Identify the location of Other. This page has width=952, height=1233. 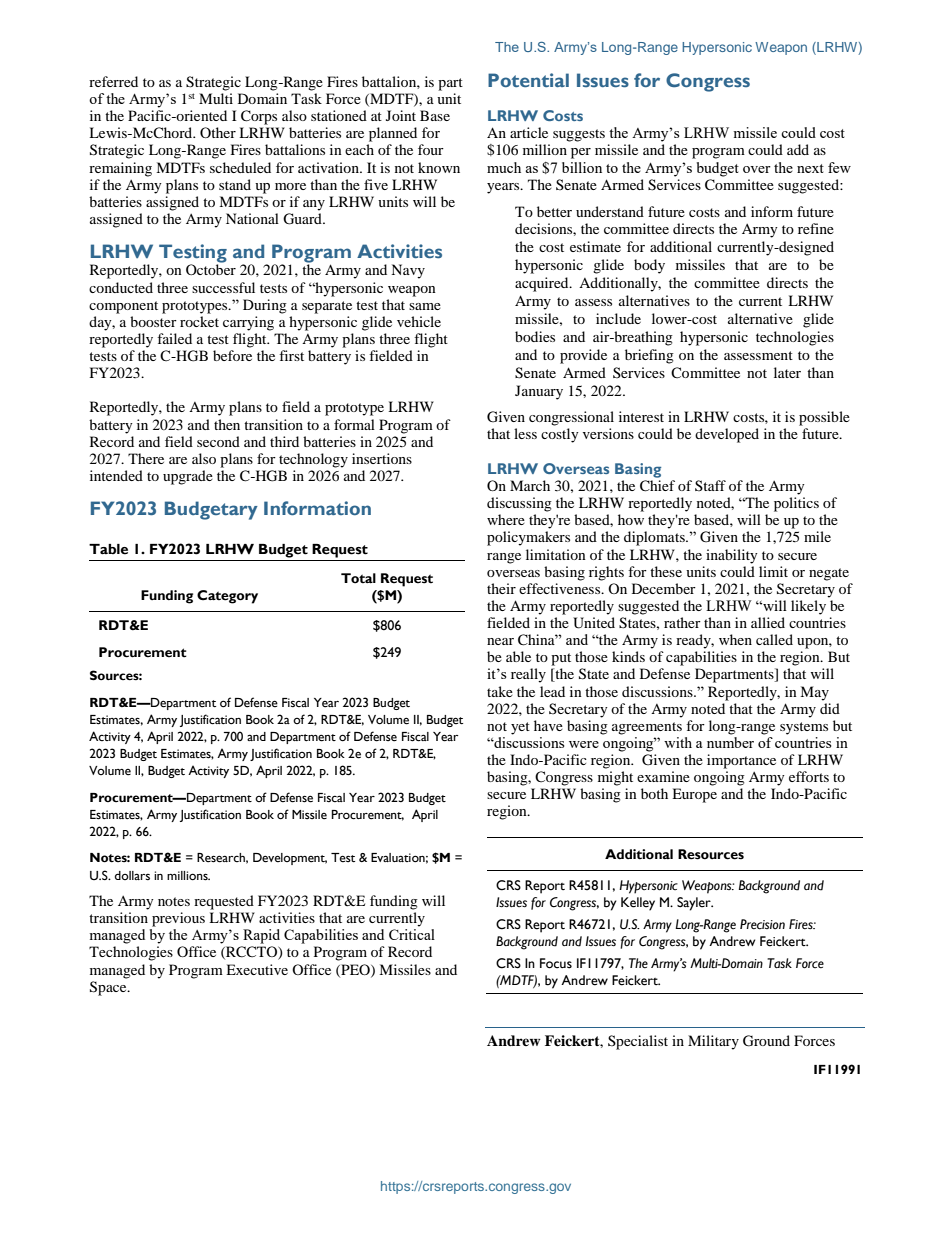
(218, 132).
